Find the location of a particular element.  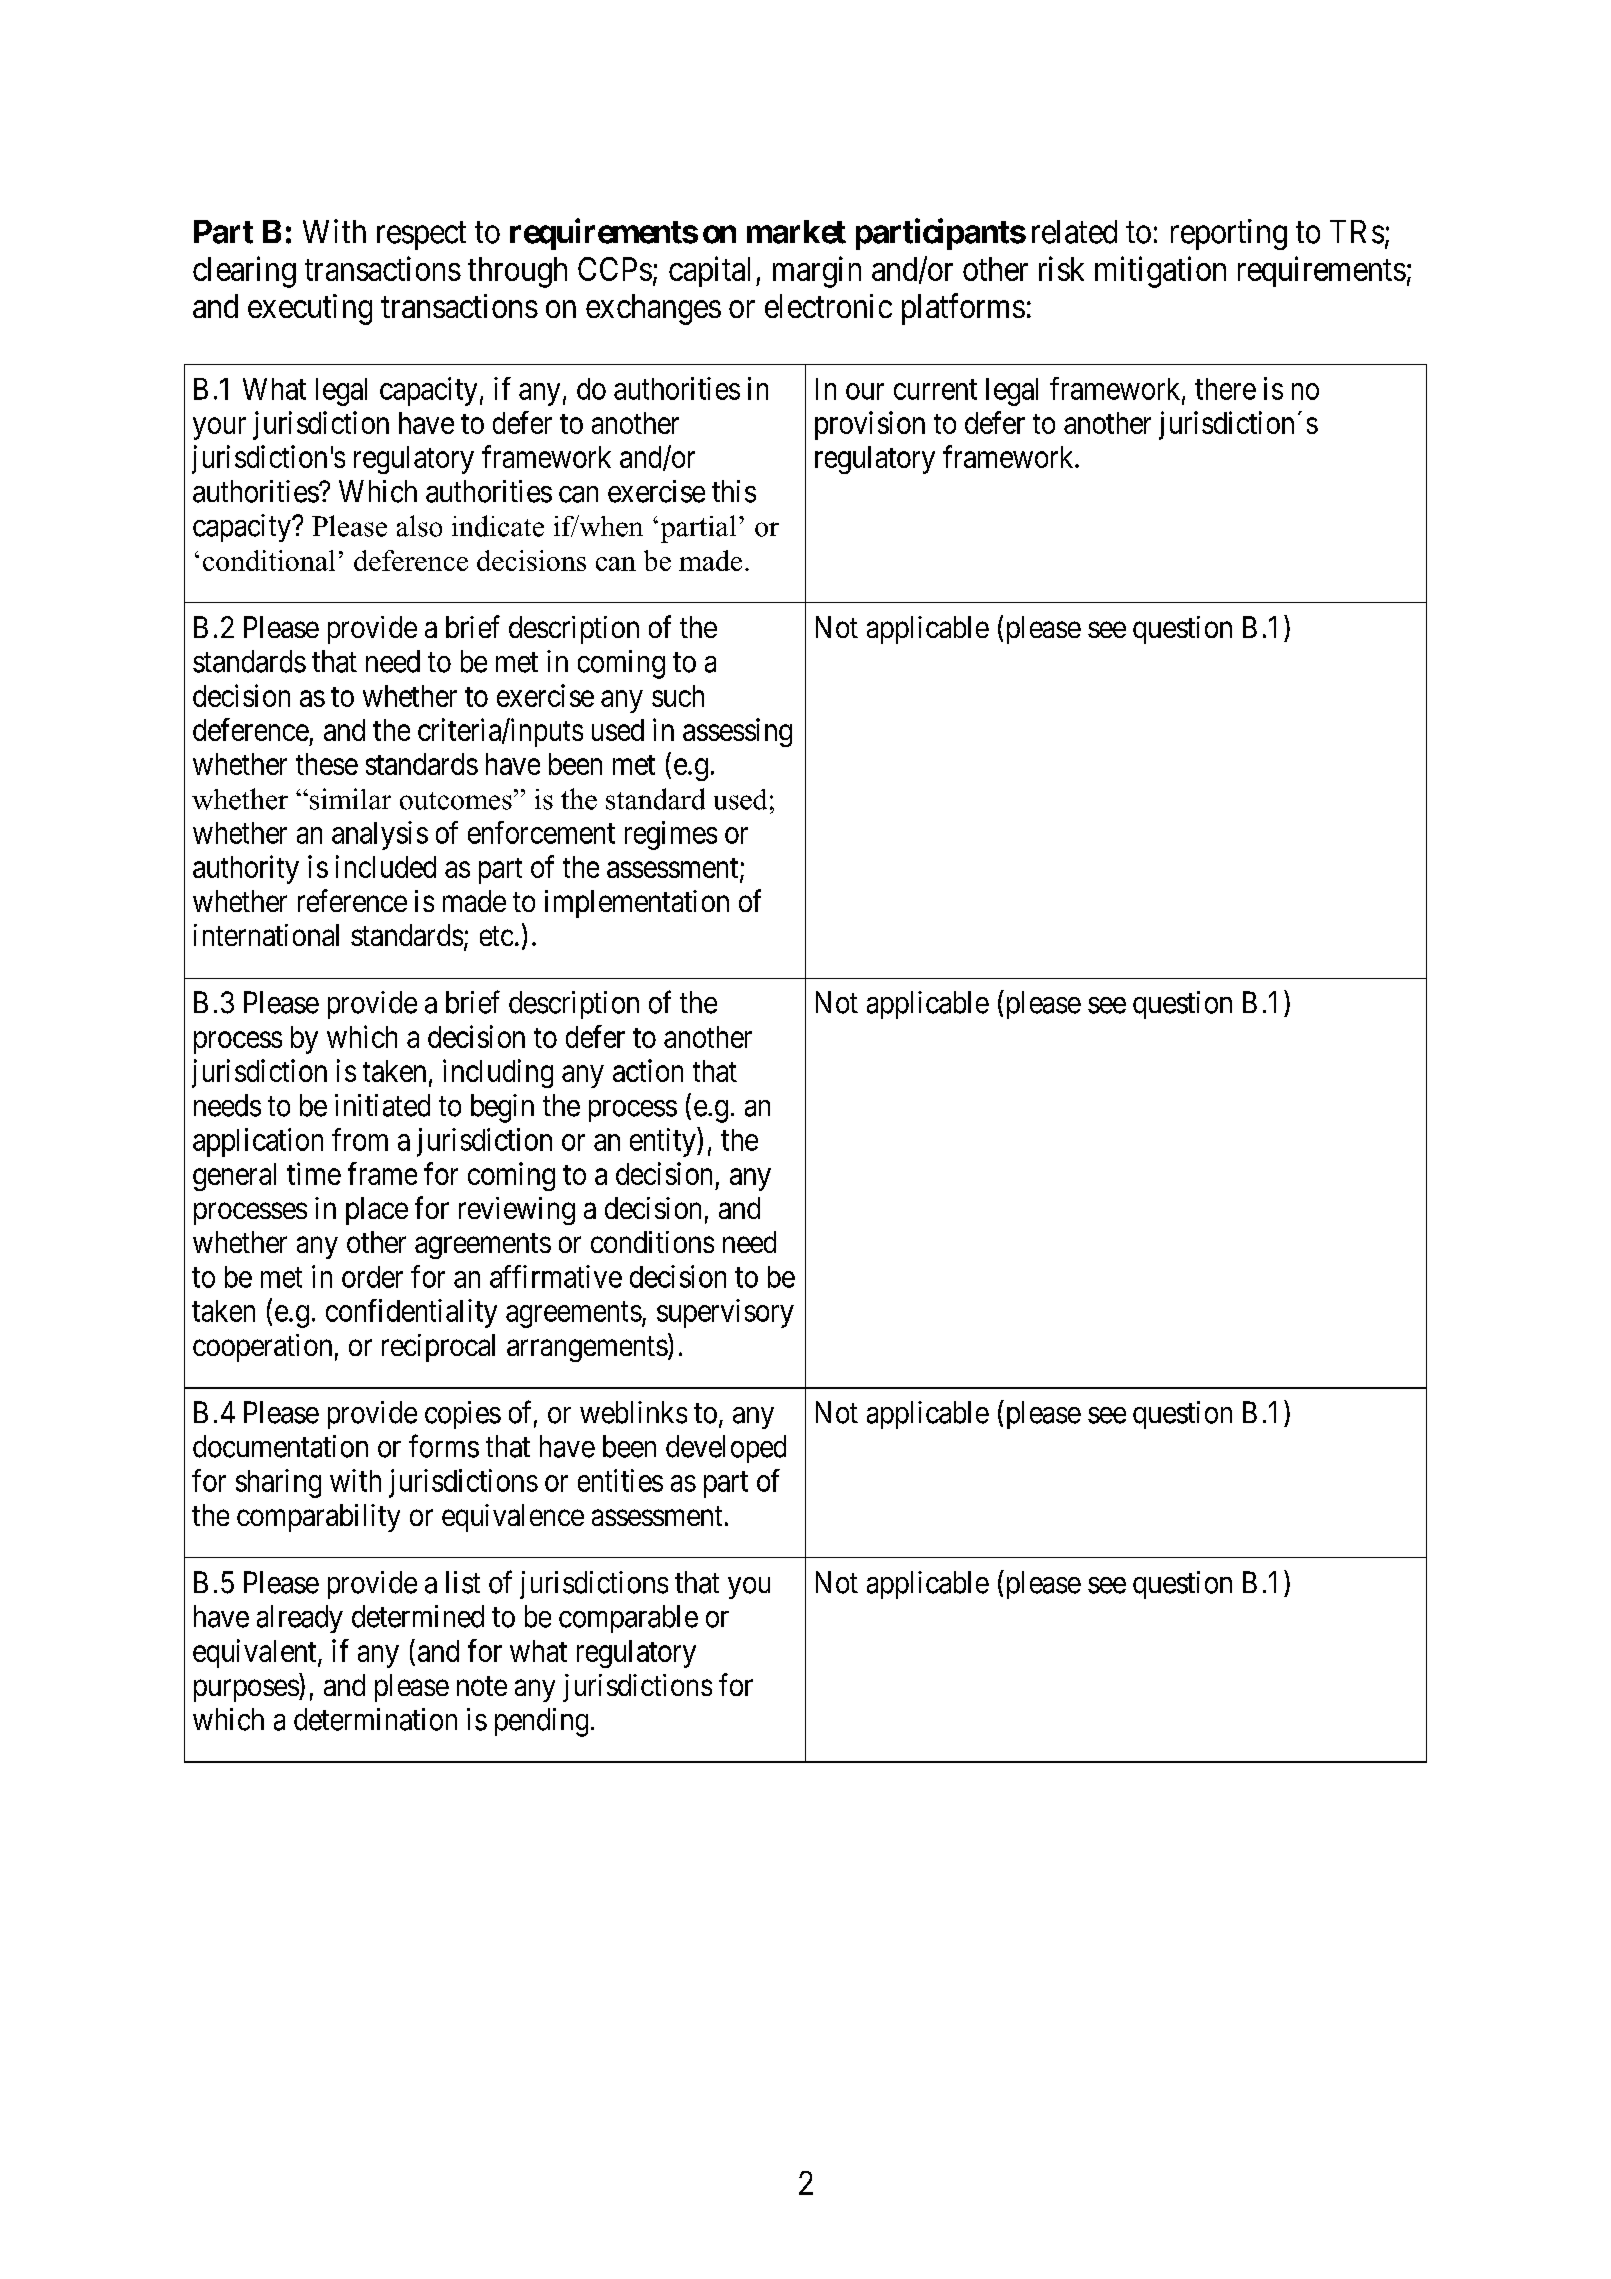

international is located at coordinates (266, 935).
